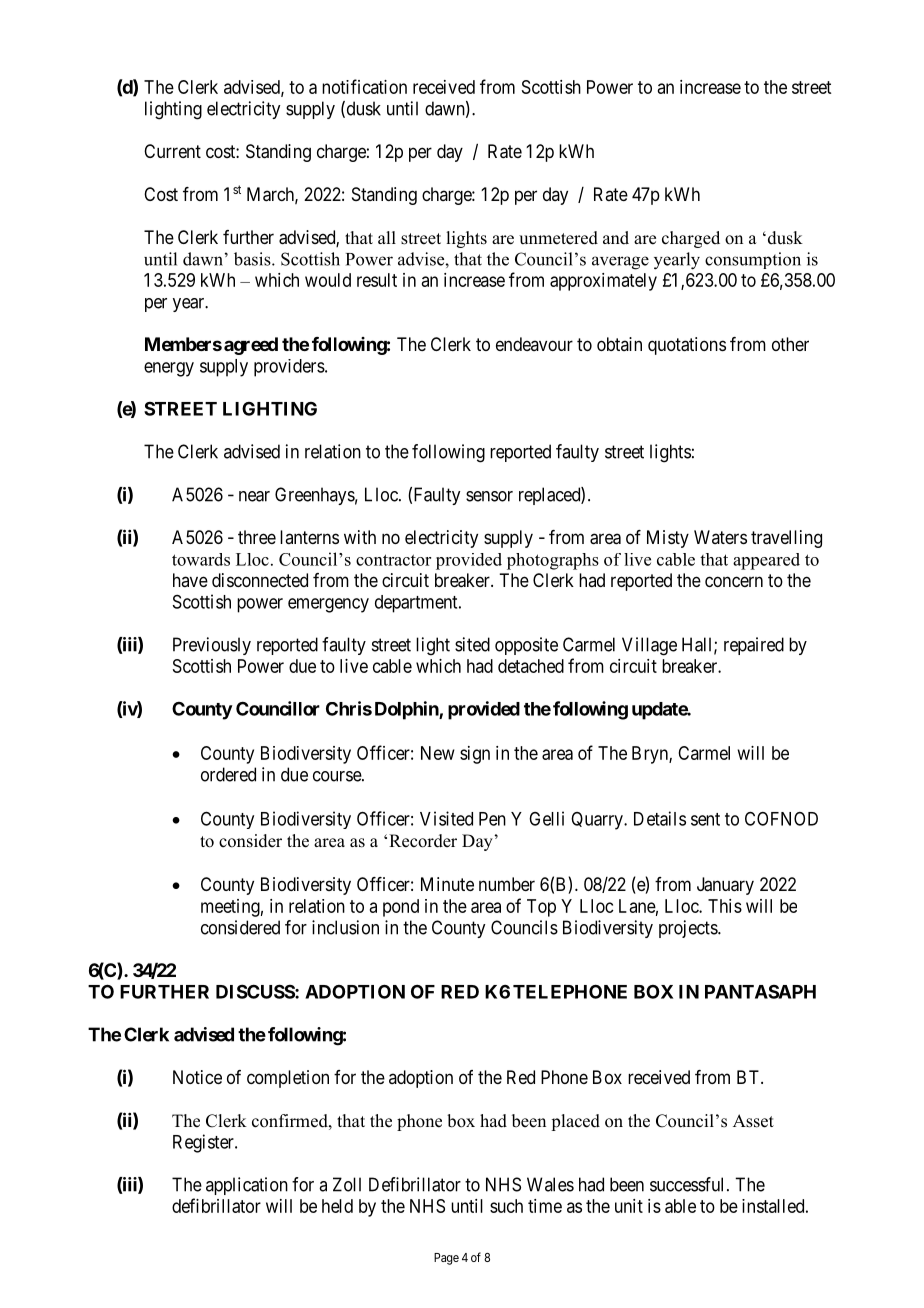  Describe the element at coordinates (754, 646) in the screenshot. I see `repaired` at that location.
